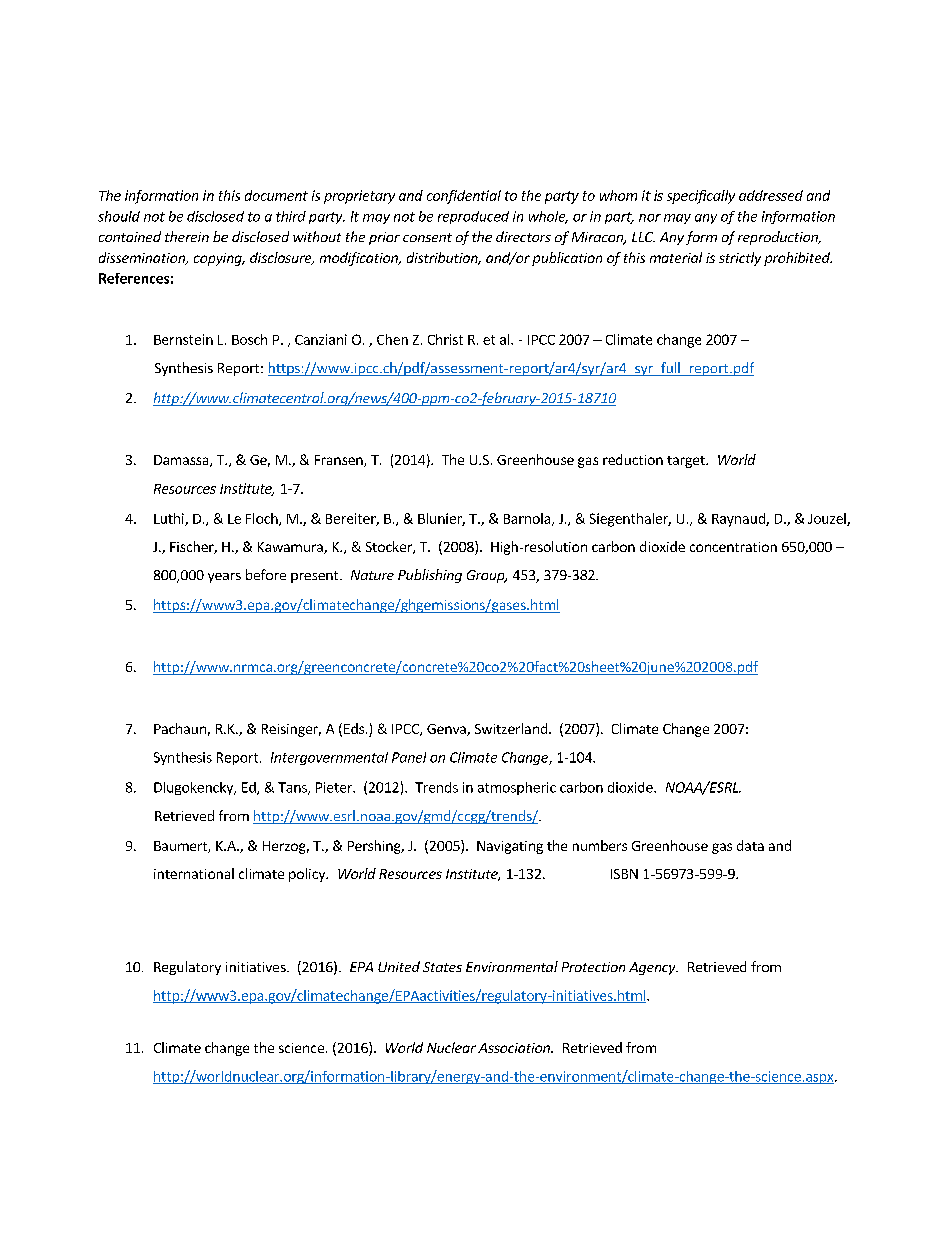 This page has width=952, height=1233. Describe the element at coordinates (733, 547) in the page. I see `concentration` at that location.
